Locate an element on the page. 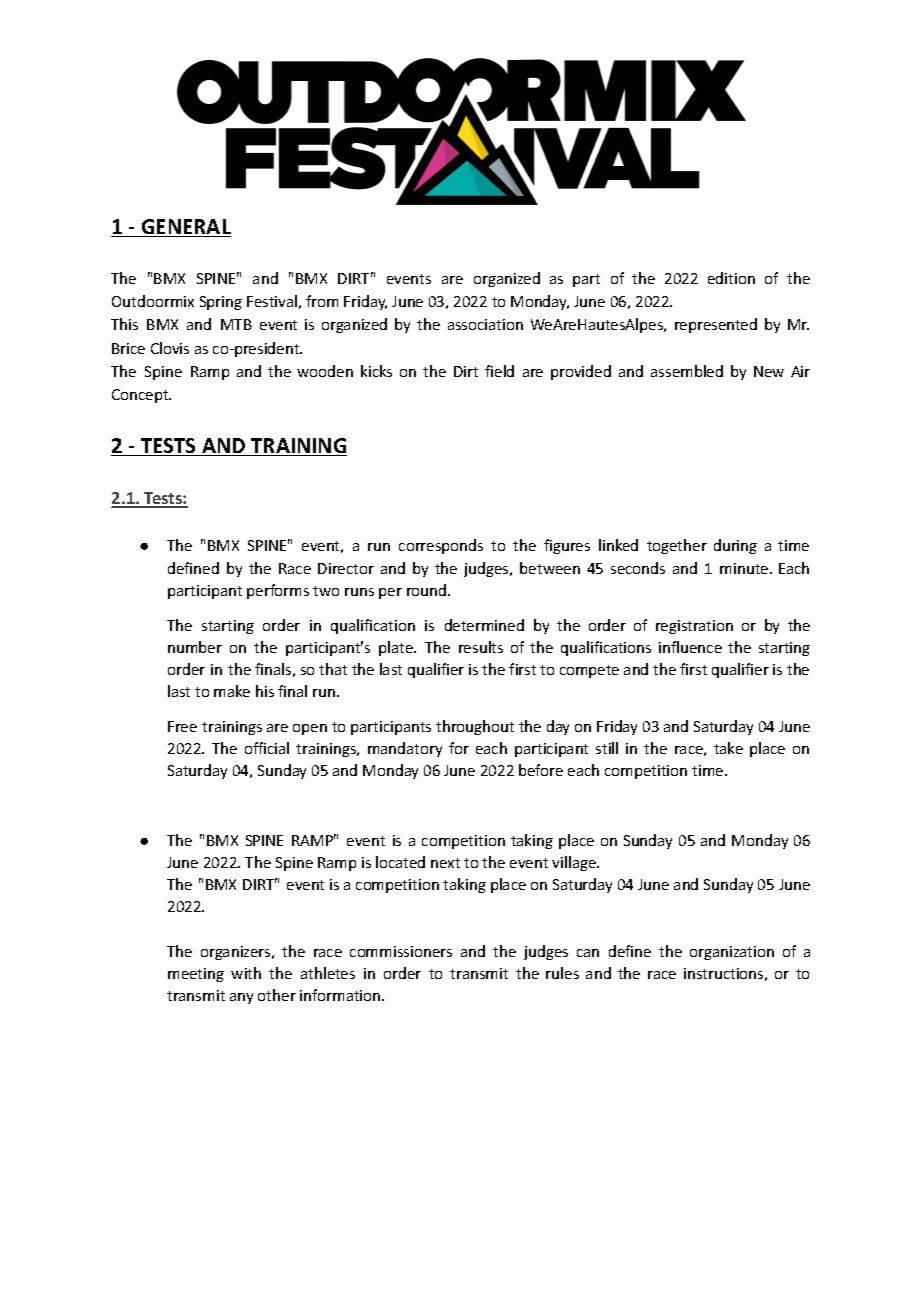 The height and width of the page is (1307, 924). determined is located at coordinates (484, 625).
